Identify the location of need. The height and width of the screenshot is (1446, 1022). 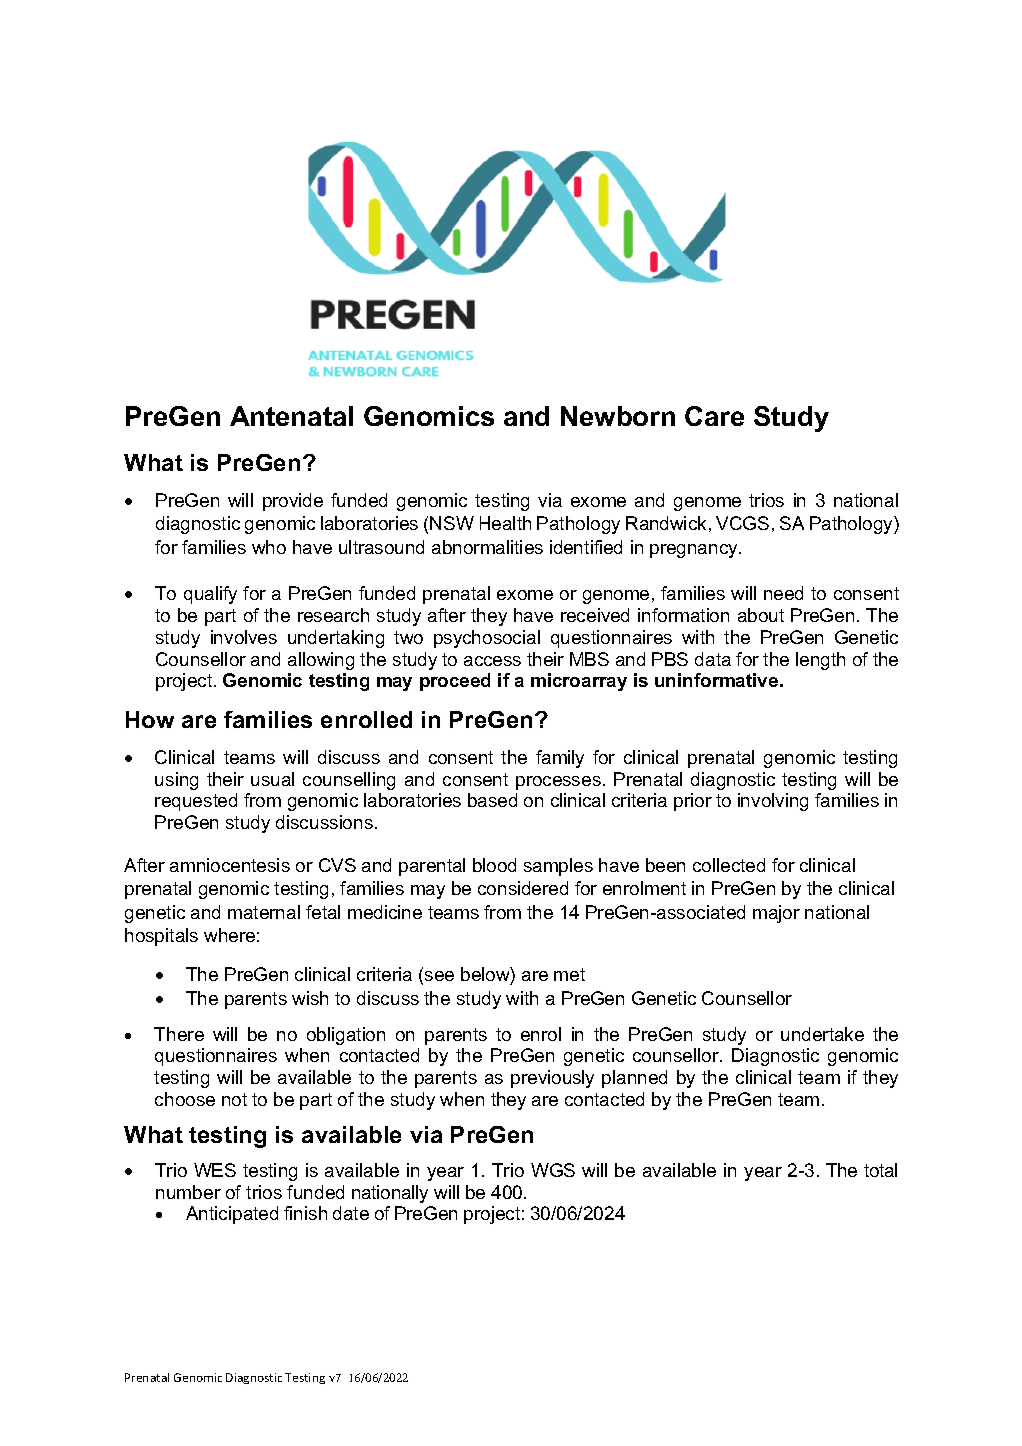
(783, 593).
